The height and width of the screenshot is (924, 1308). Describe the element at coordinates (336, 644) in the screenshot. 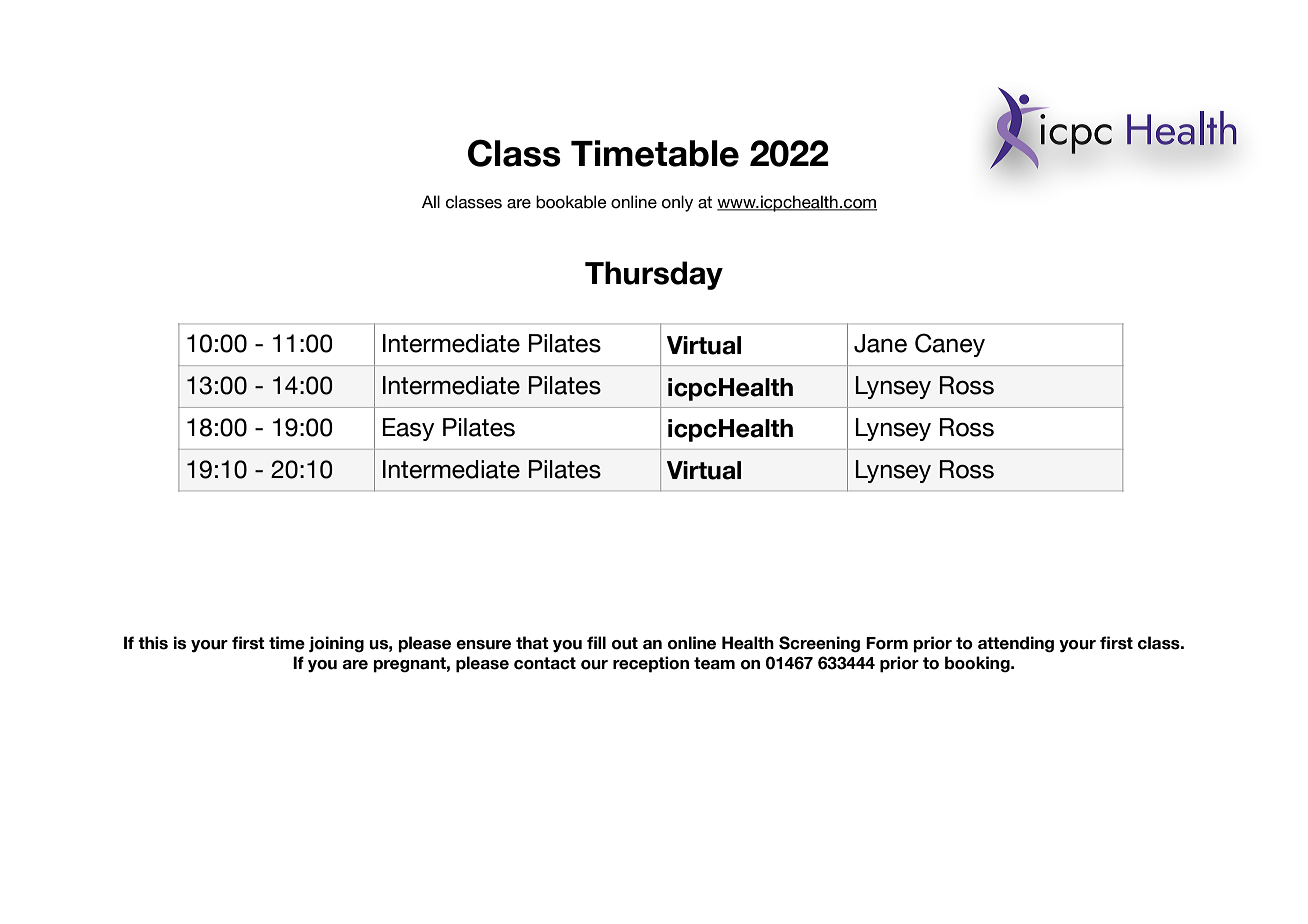

I see `joining` at that location.
